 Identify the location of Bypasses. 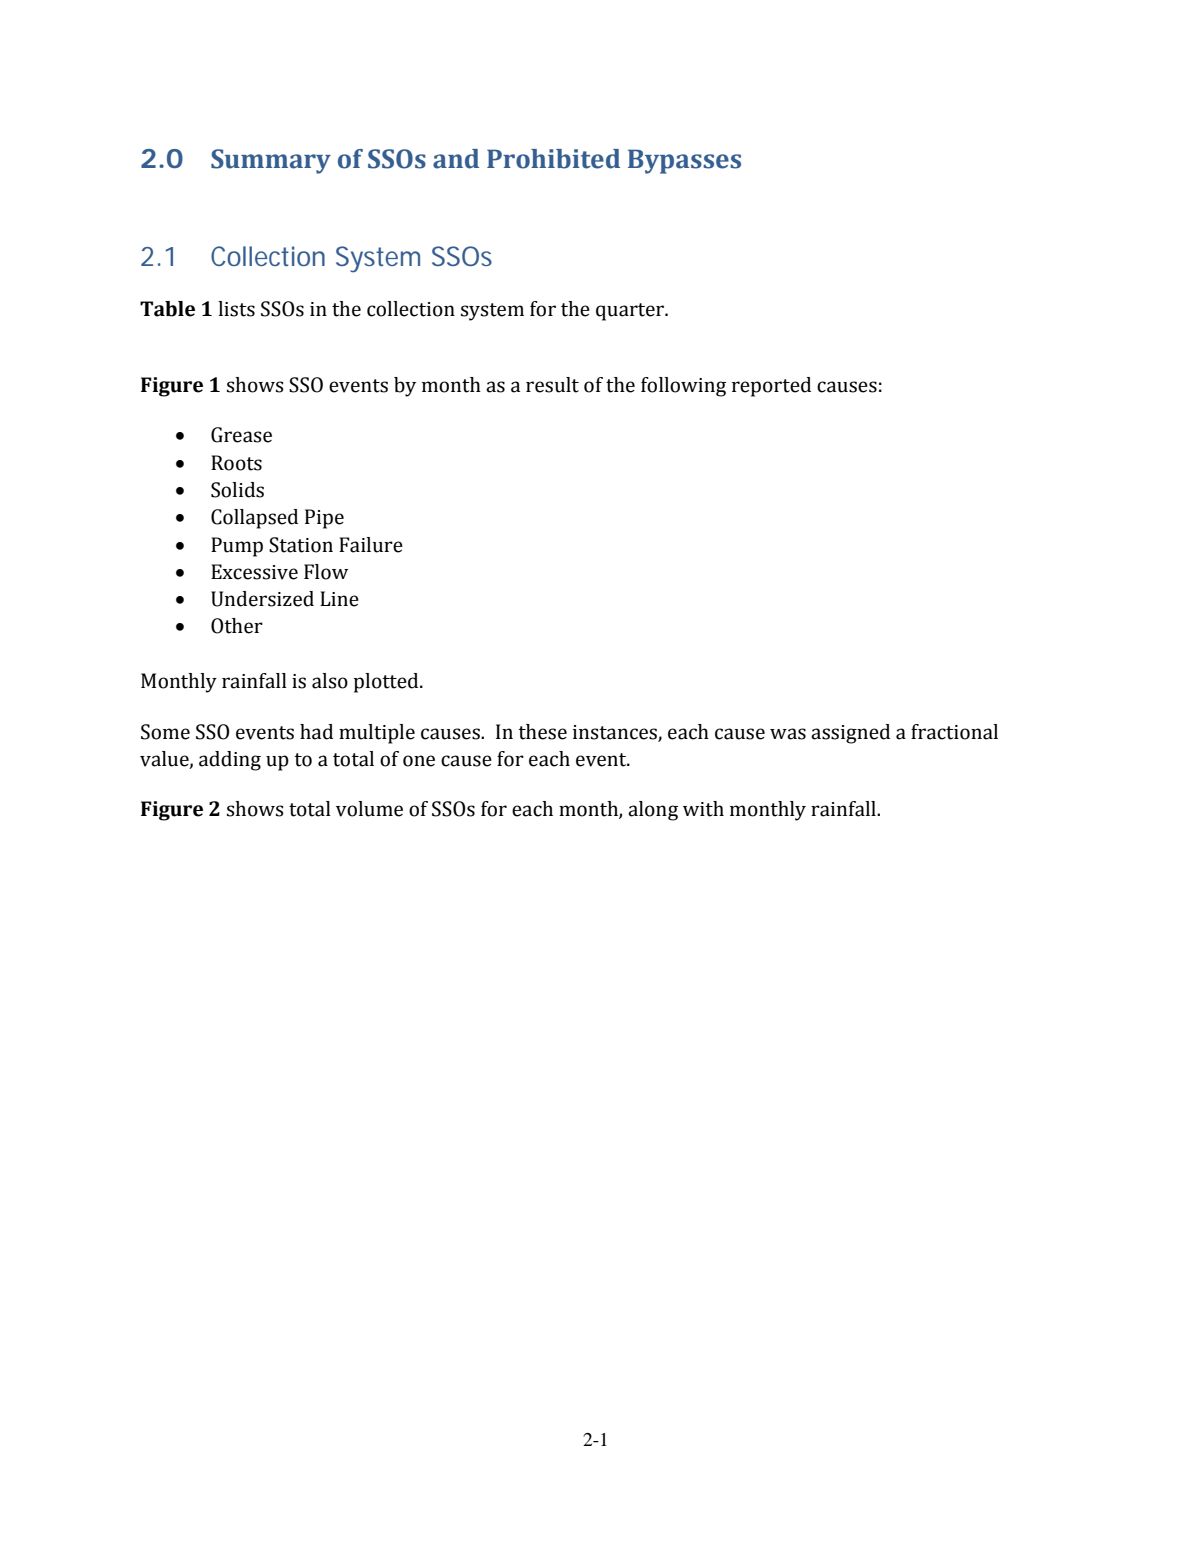
(684, 161).
